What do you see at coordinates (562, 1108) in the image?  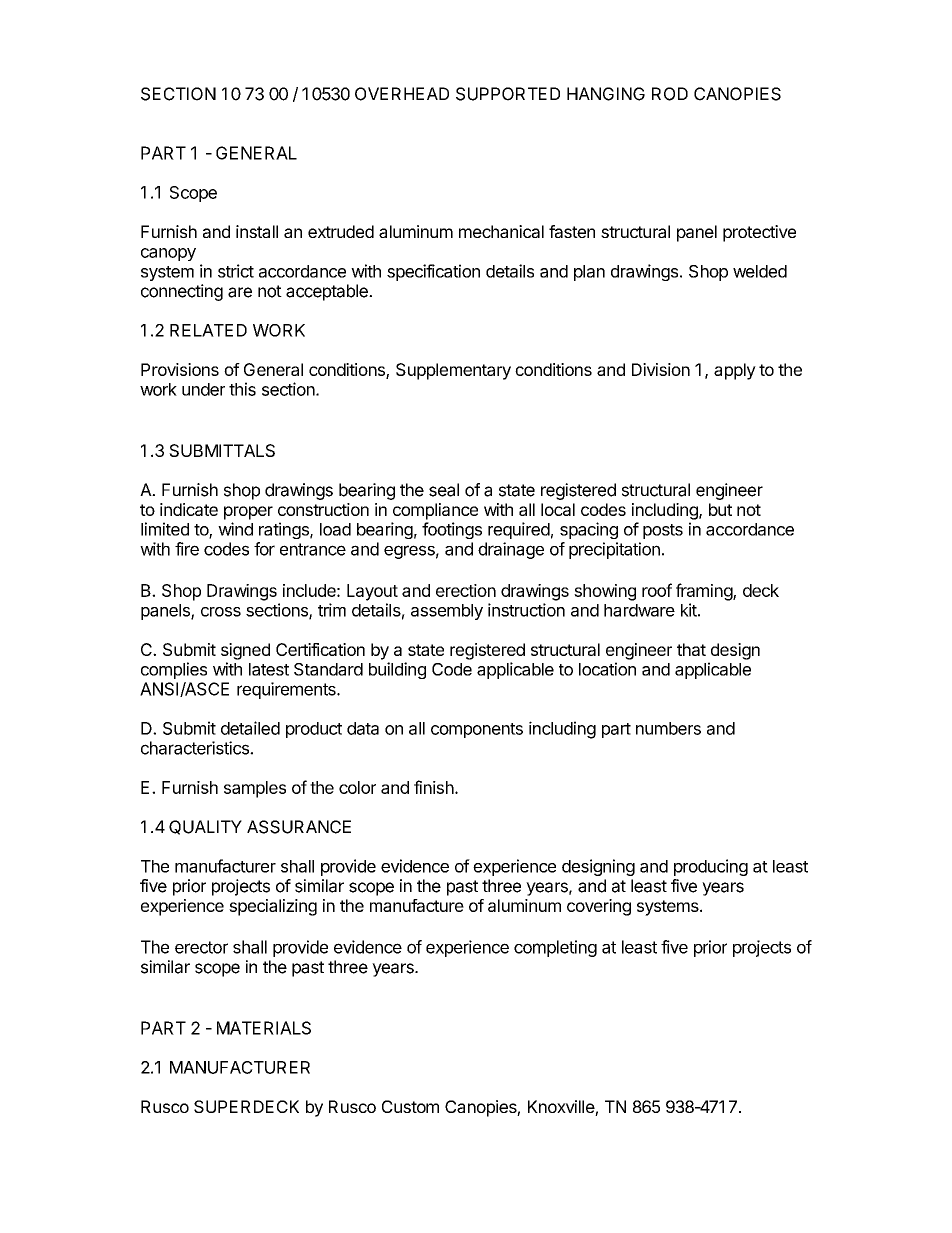 I see `Knoxville` at bounding box center [562, 1108].
